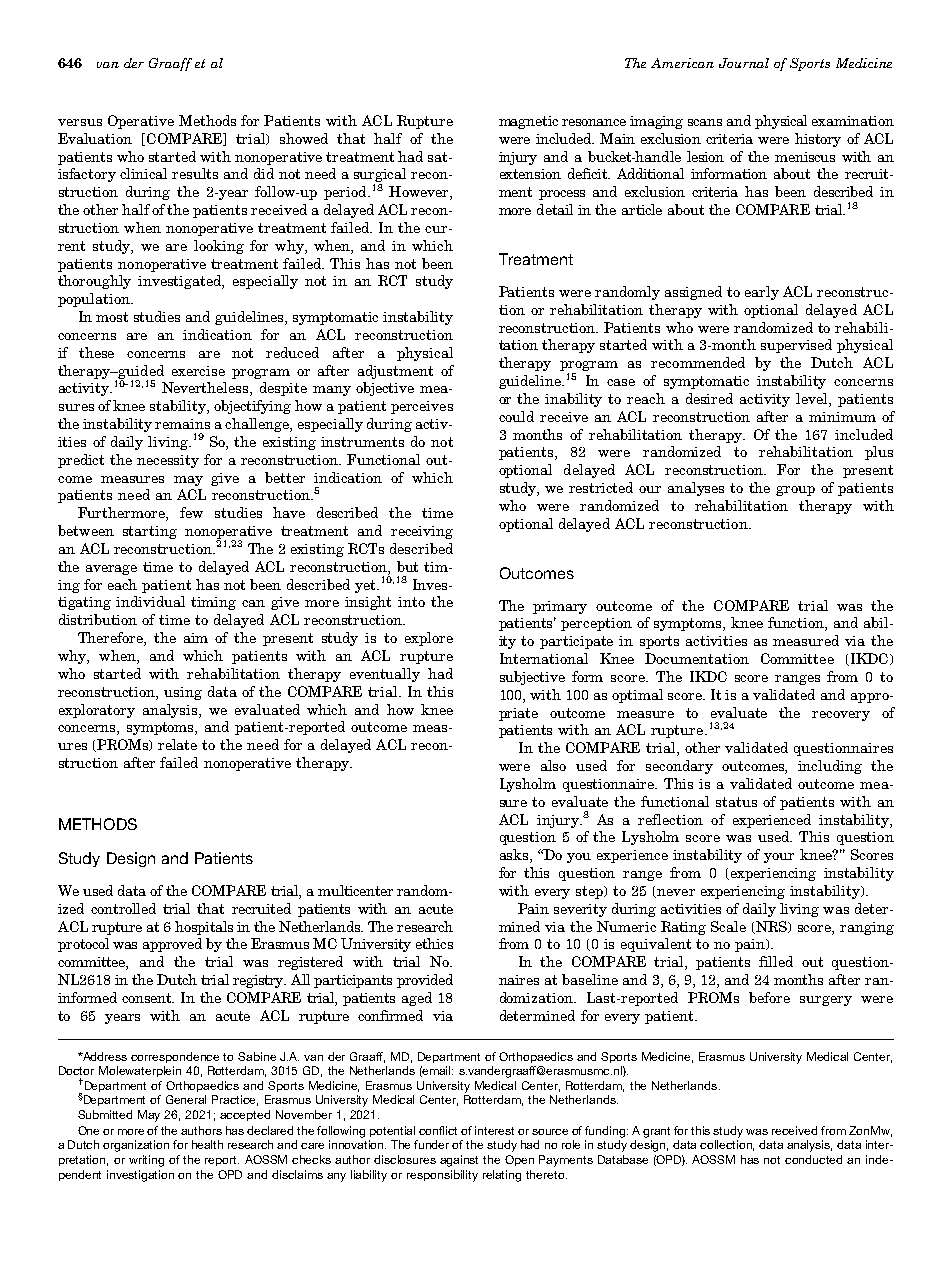 The height and width of the document is (1275, 952). Describe the element at coordinates (744, 63) in the document. I see `Journal` at that location.
